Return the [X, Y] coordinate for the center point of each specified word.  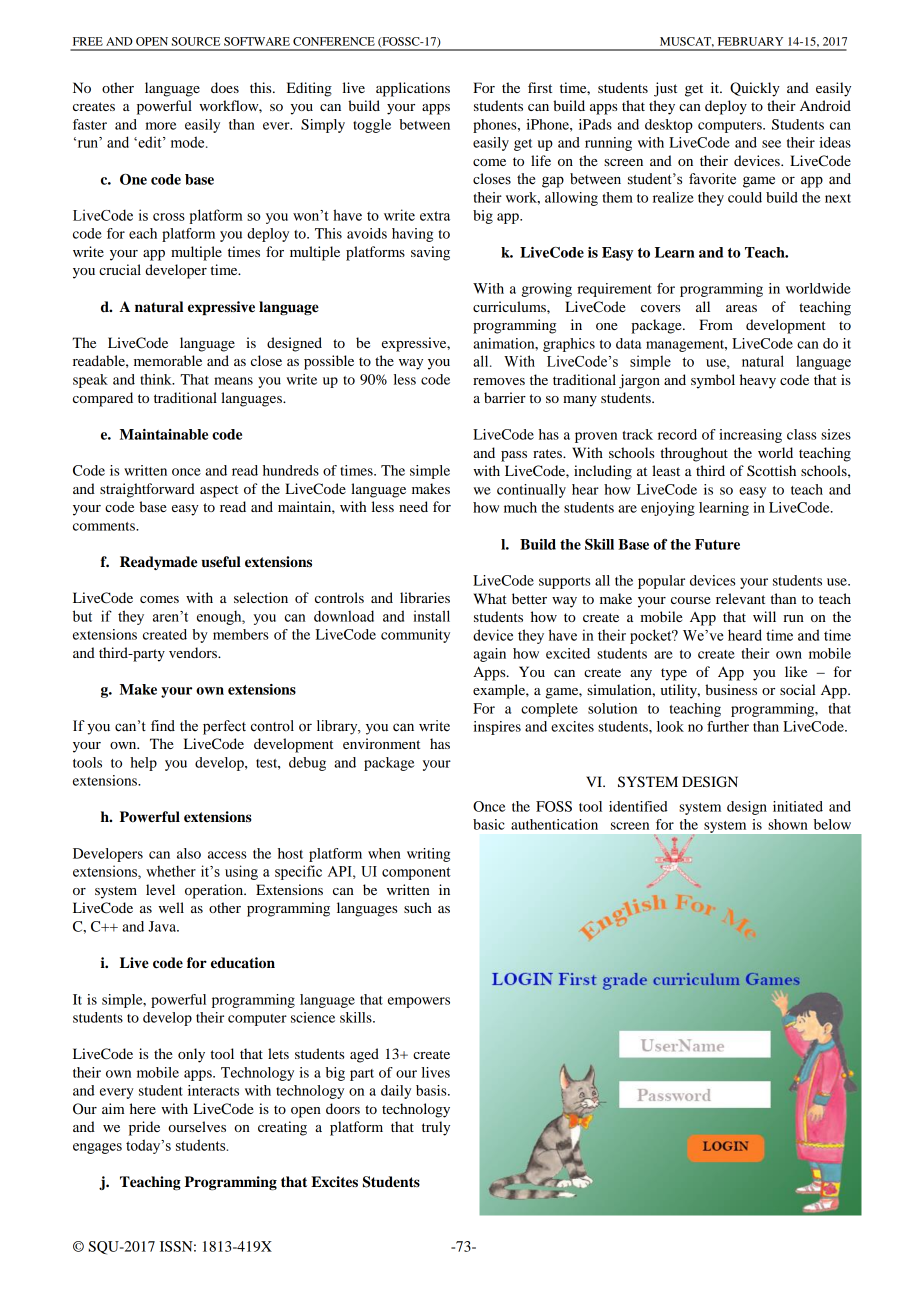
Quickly [755, 89]
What [490, 598]
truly [436, 1128]
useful [221, 562]
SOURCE [196, 41]
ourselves [197, 1126]
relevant [740, 598]
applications [413, 89]
